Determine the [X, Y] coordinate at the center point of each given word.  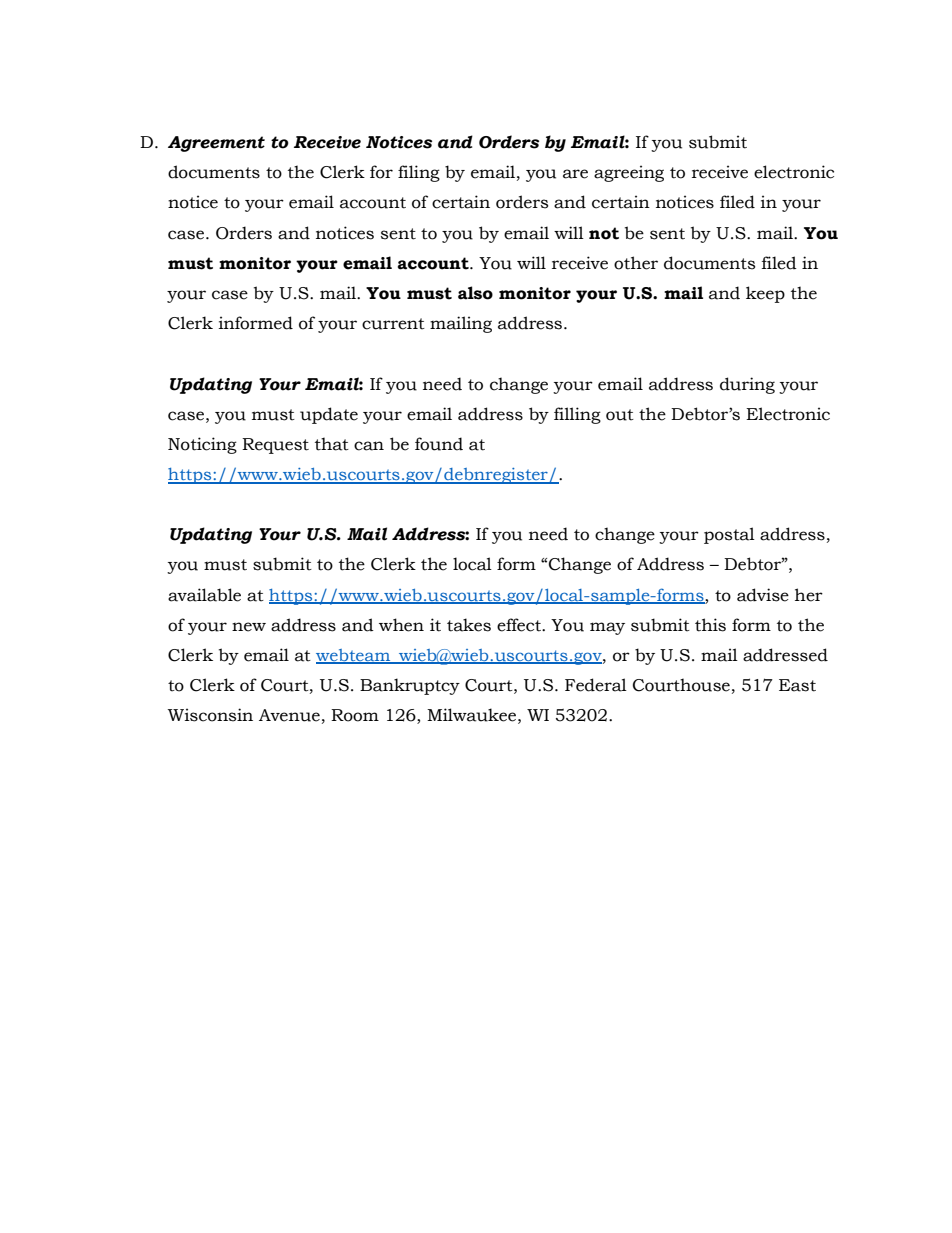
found [439, 444]
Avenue [289, 715]
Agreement [216, 144]
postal [729, 535]
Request [275, 446]
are [575, 174]
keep [765, 294]
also [475, 293]
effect [520, 625]
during [747, 385]
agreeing [629, 173]
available [204, 595]
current [393, 324]
